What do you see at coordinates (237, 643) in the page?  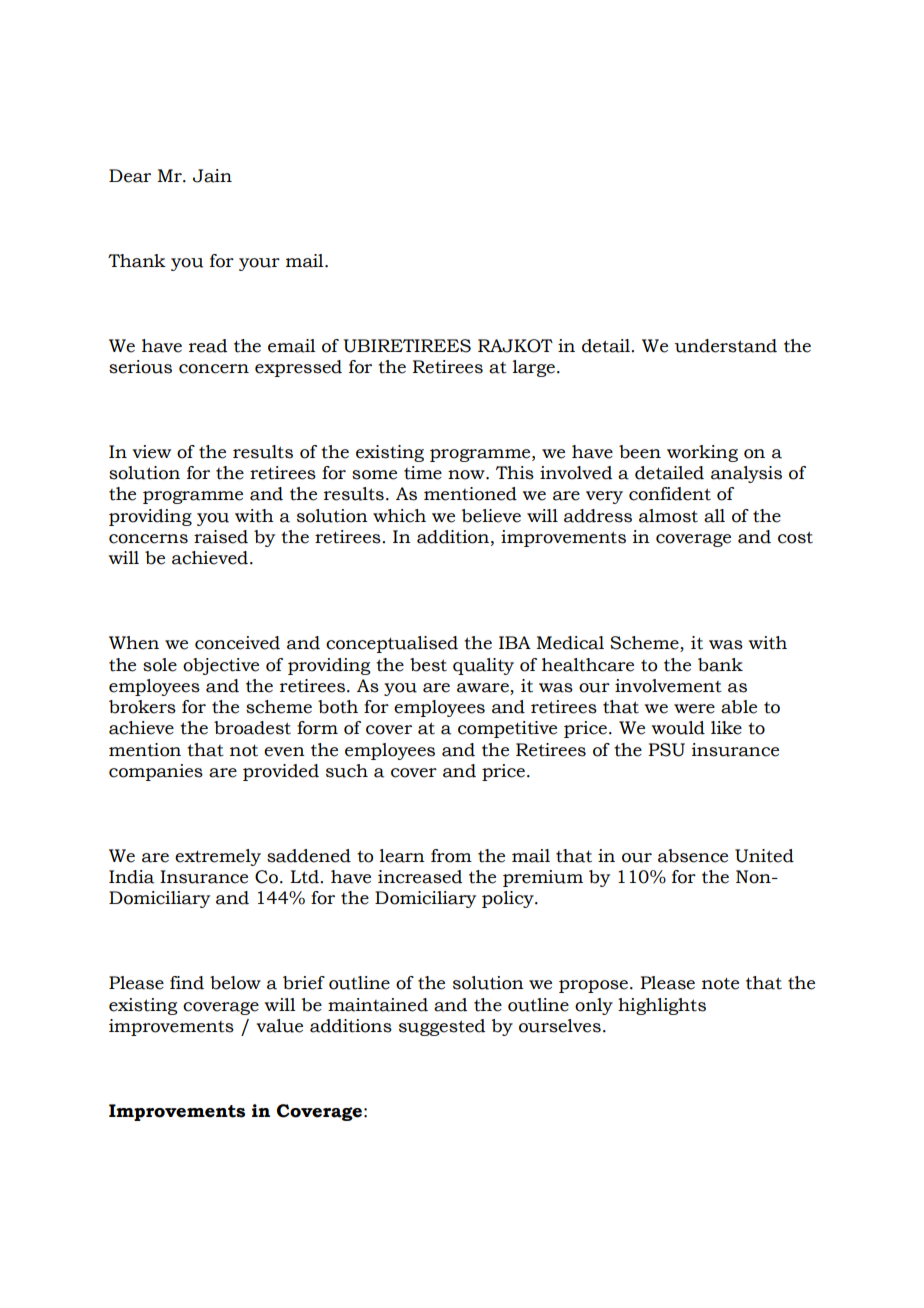 I see `conceived` at bounding box center [237, 643].
